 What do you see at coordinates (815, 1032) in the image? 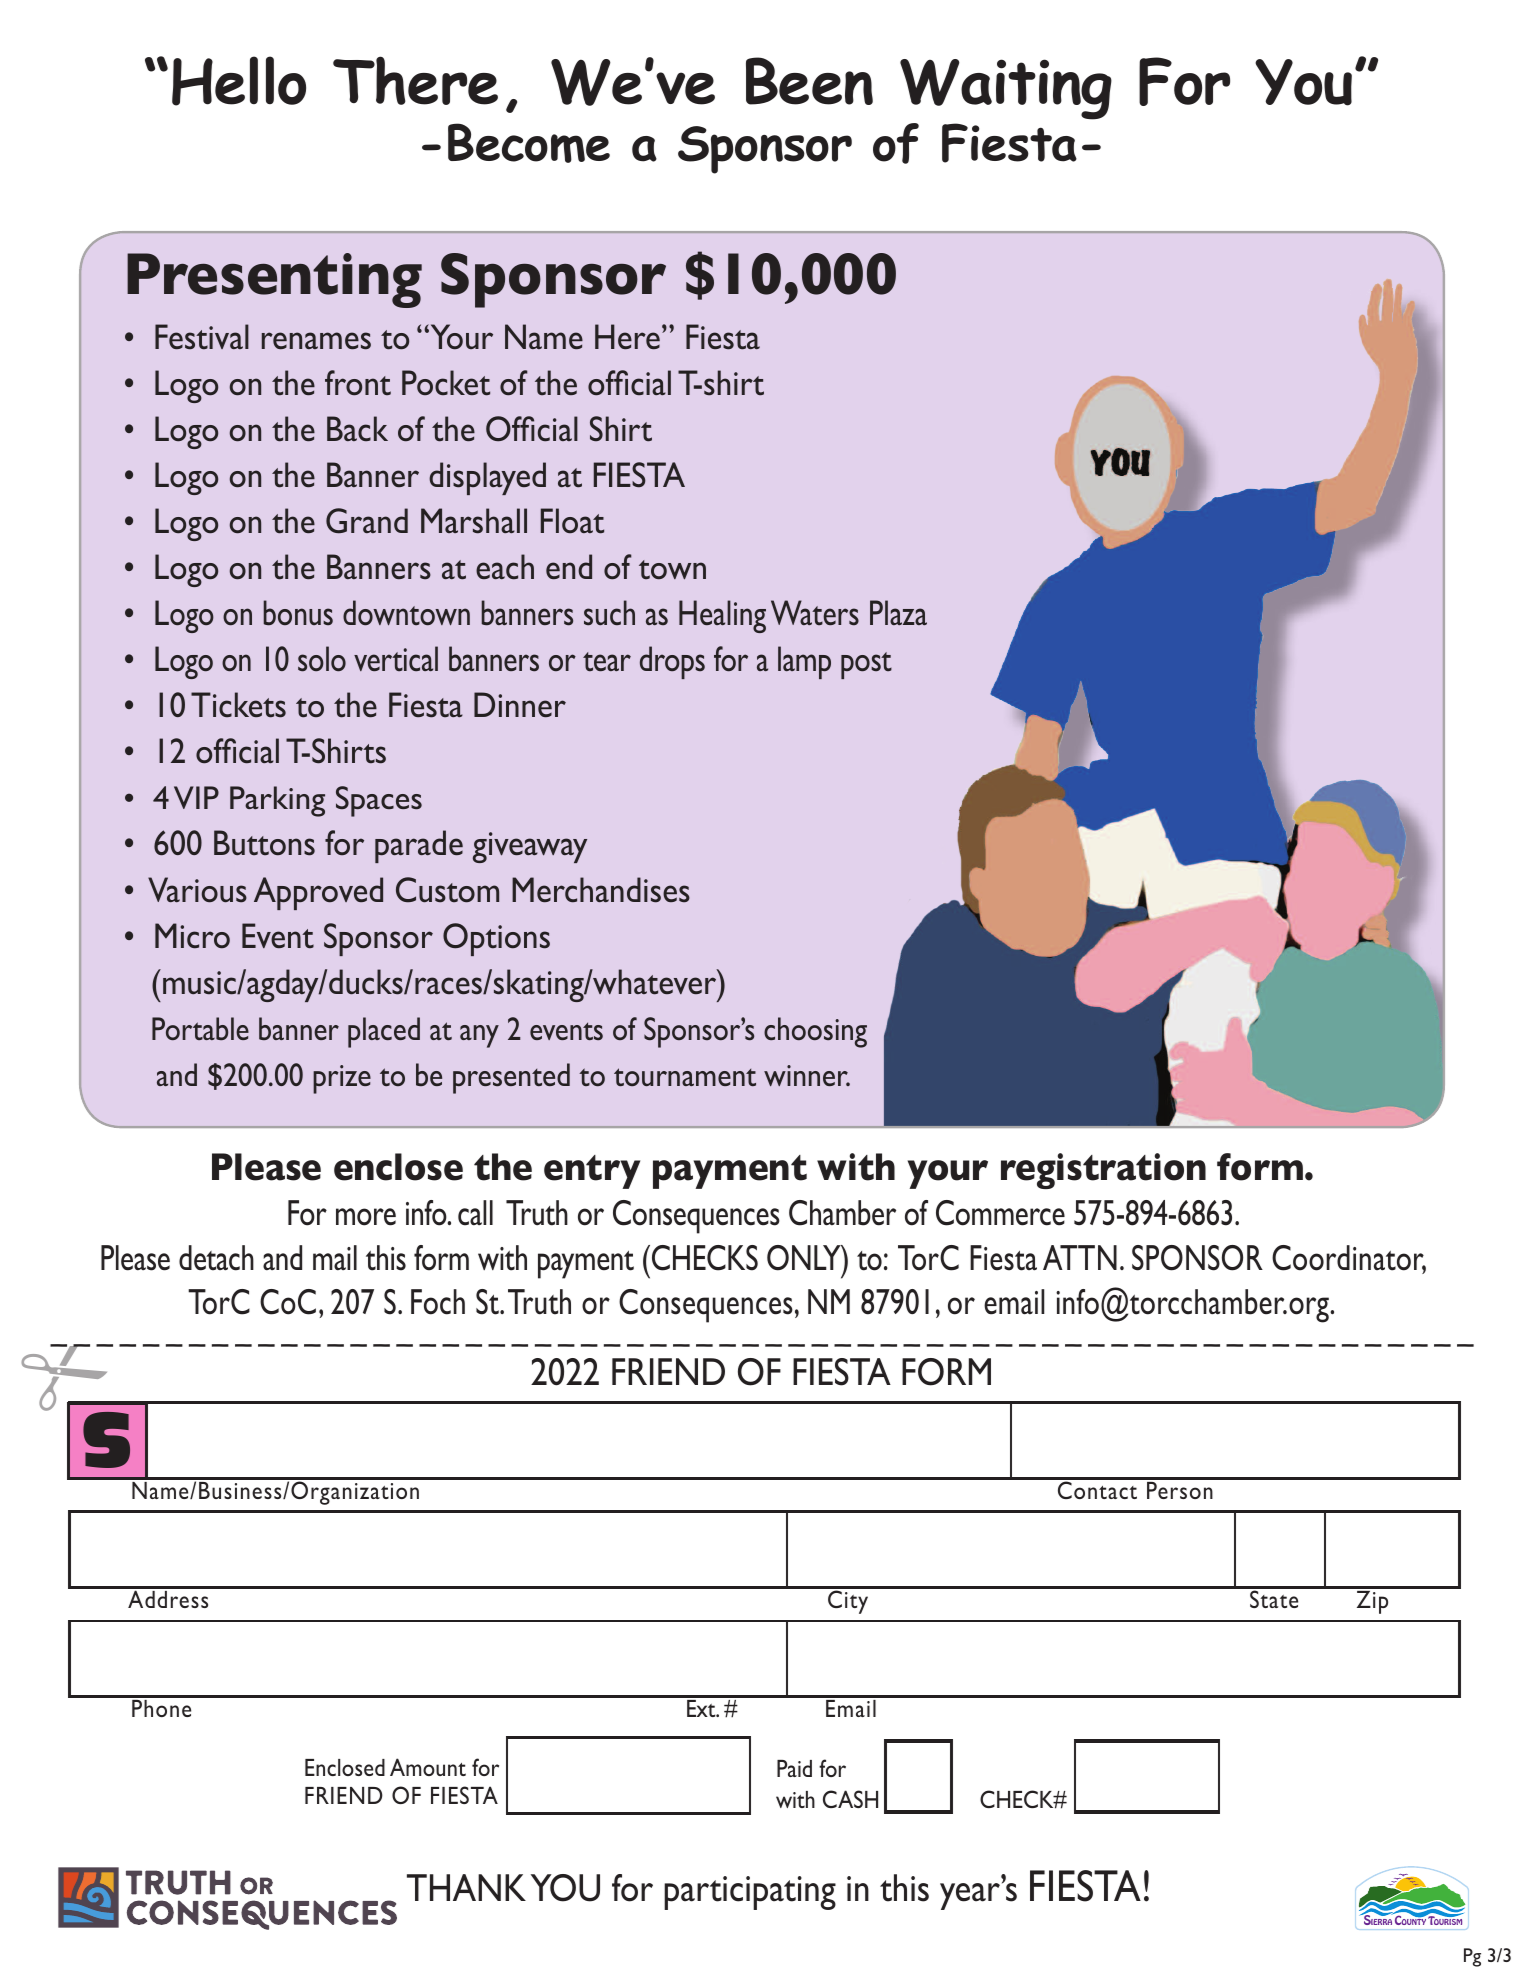
I see `choosing` at bounding box center [815, 1032].
